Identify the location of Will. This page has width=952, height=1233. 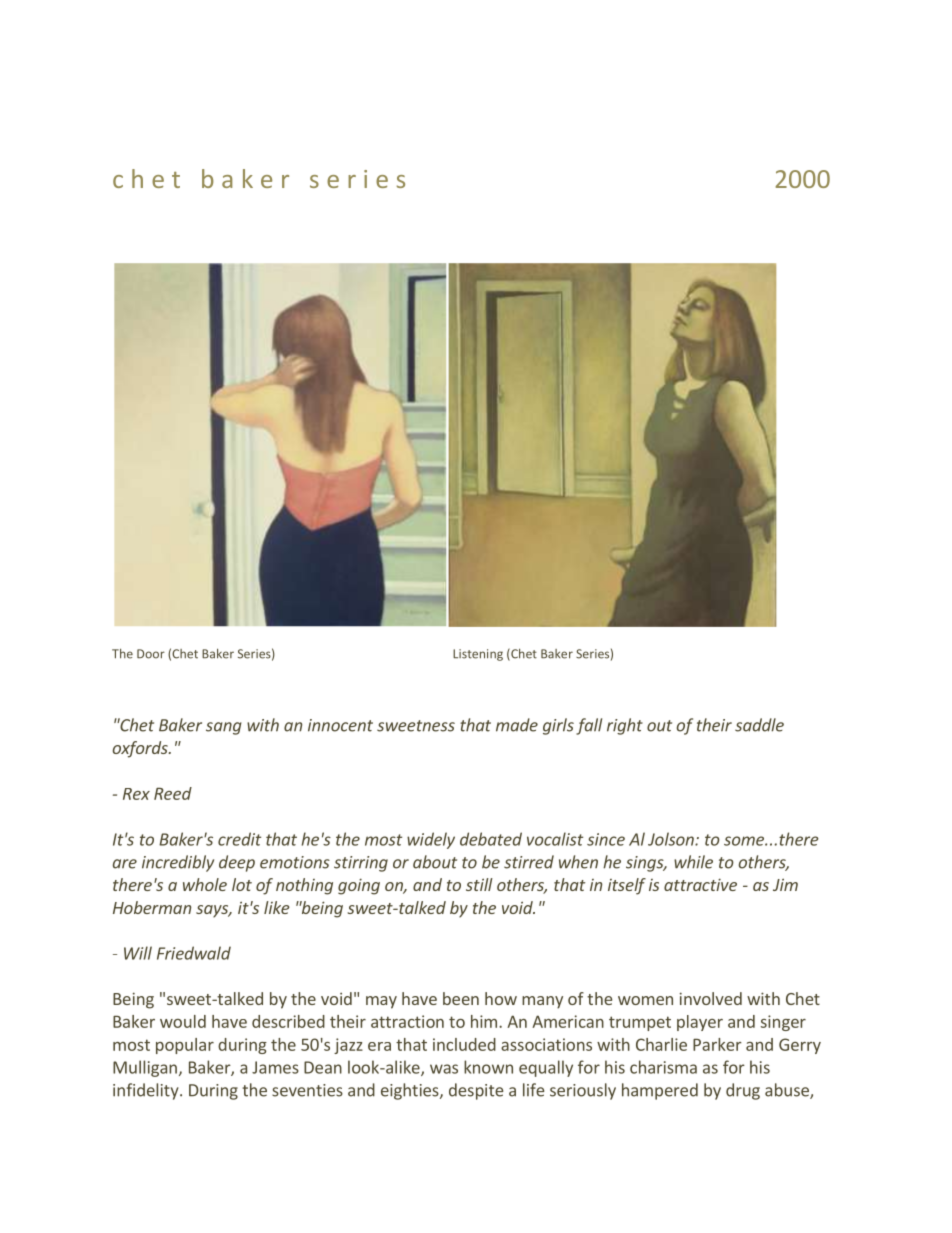
(138, 953).
